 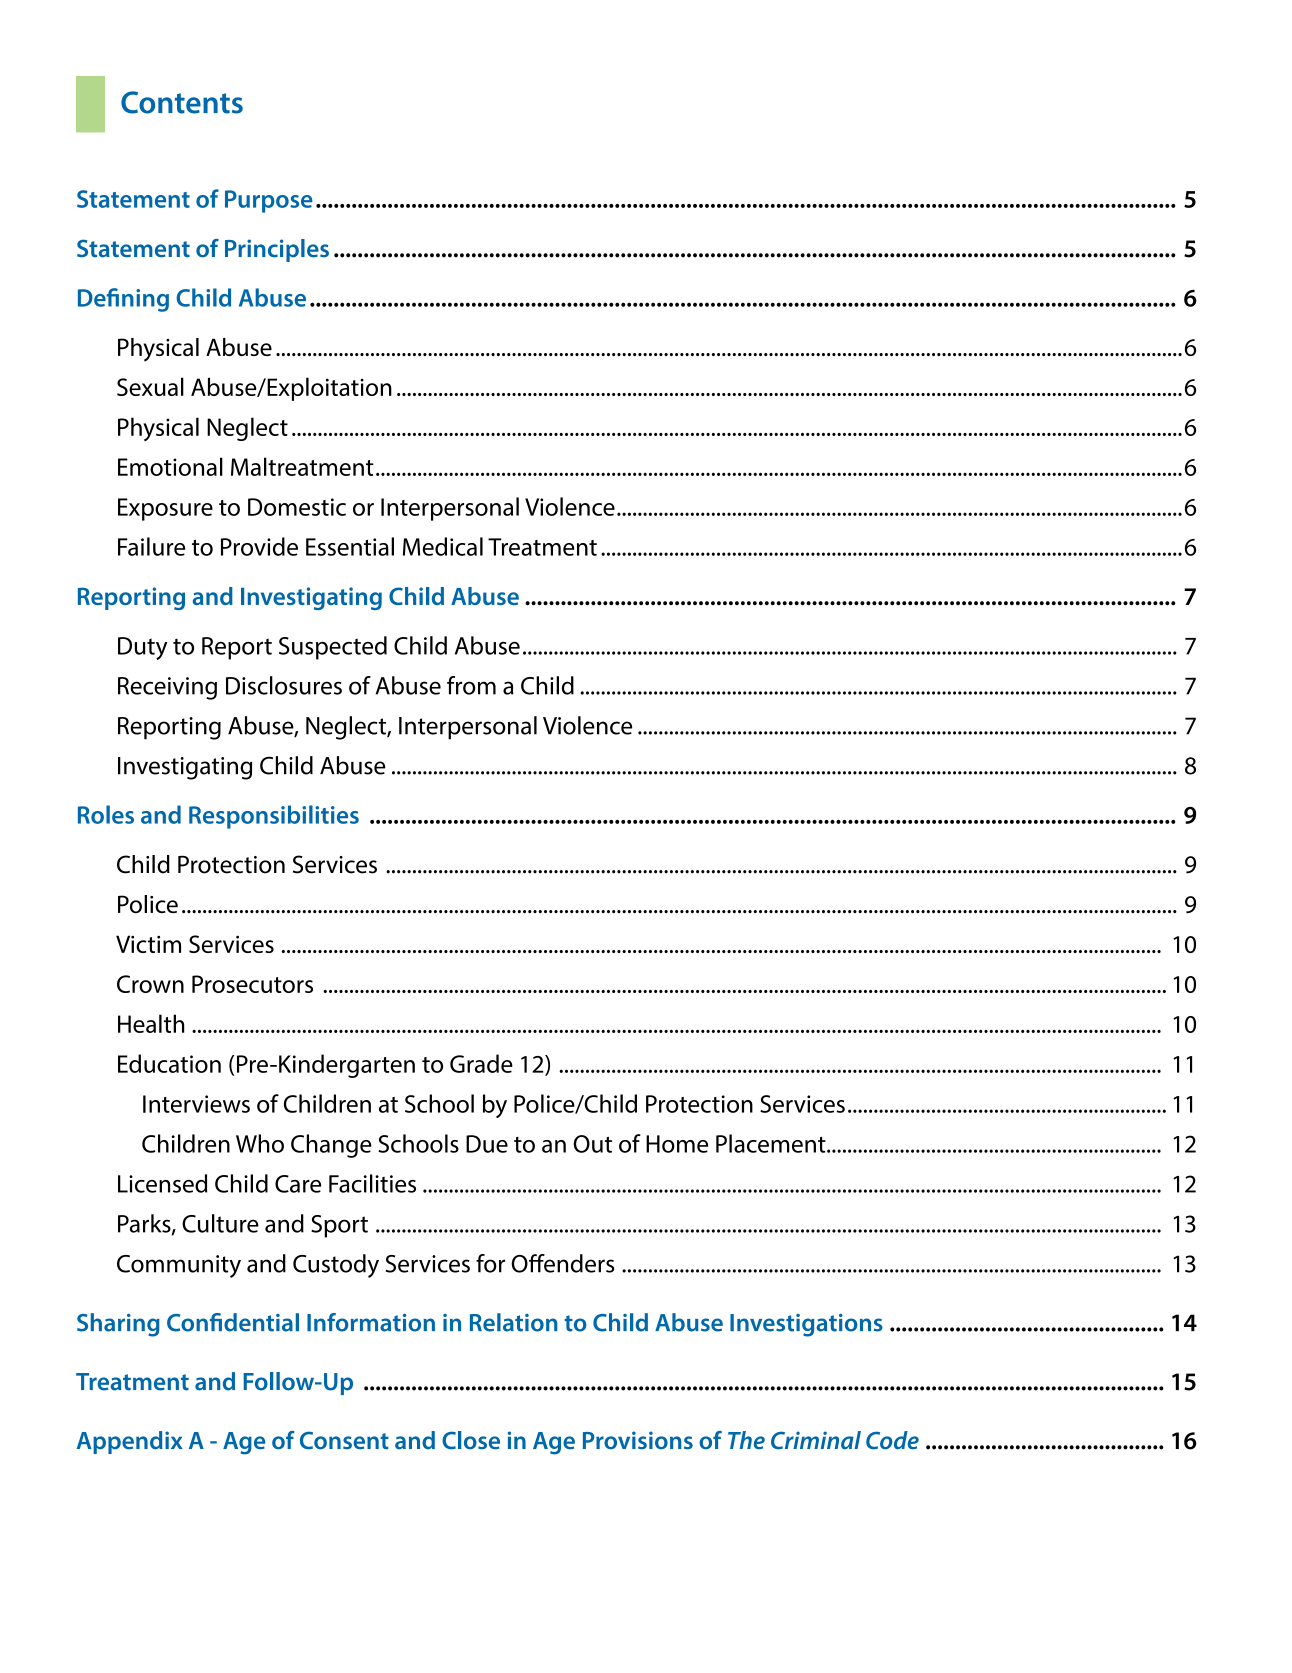 What do you see at coordinates (471, 685) in the document?
I see `from` at bounding box center [471, 685].
